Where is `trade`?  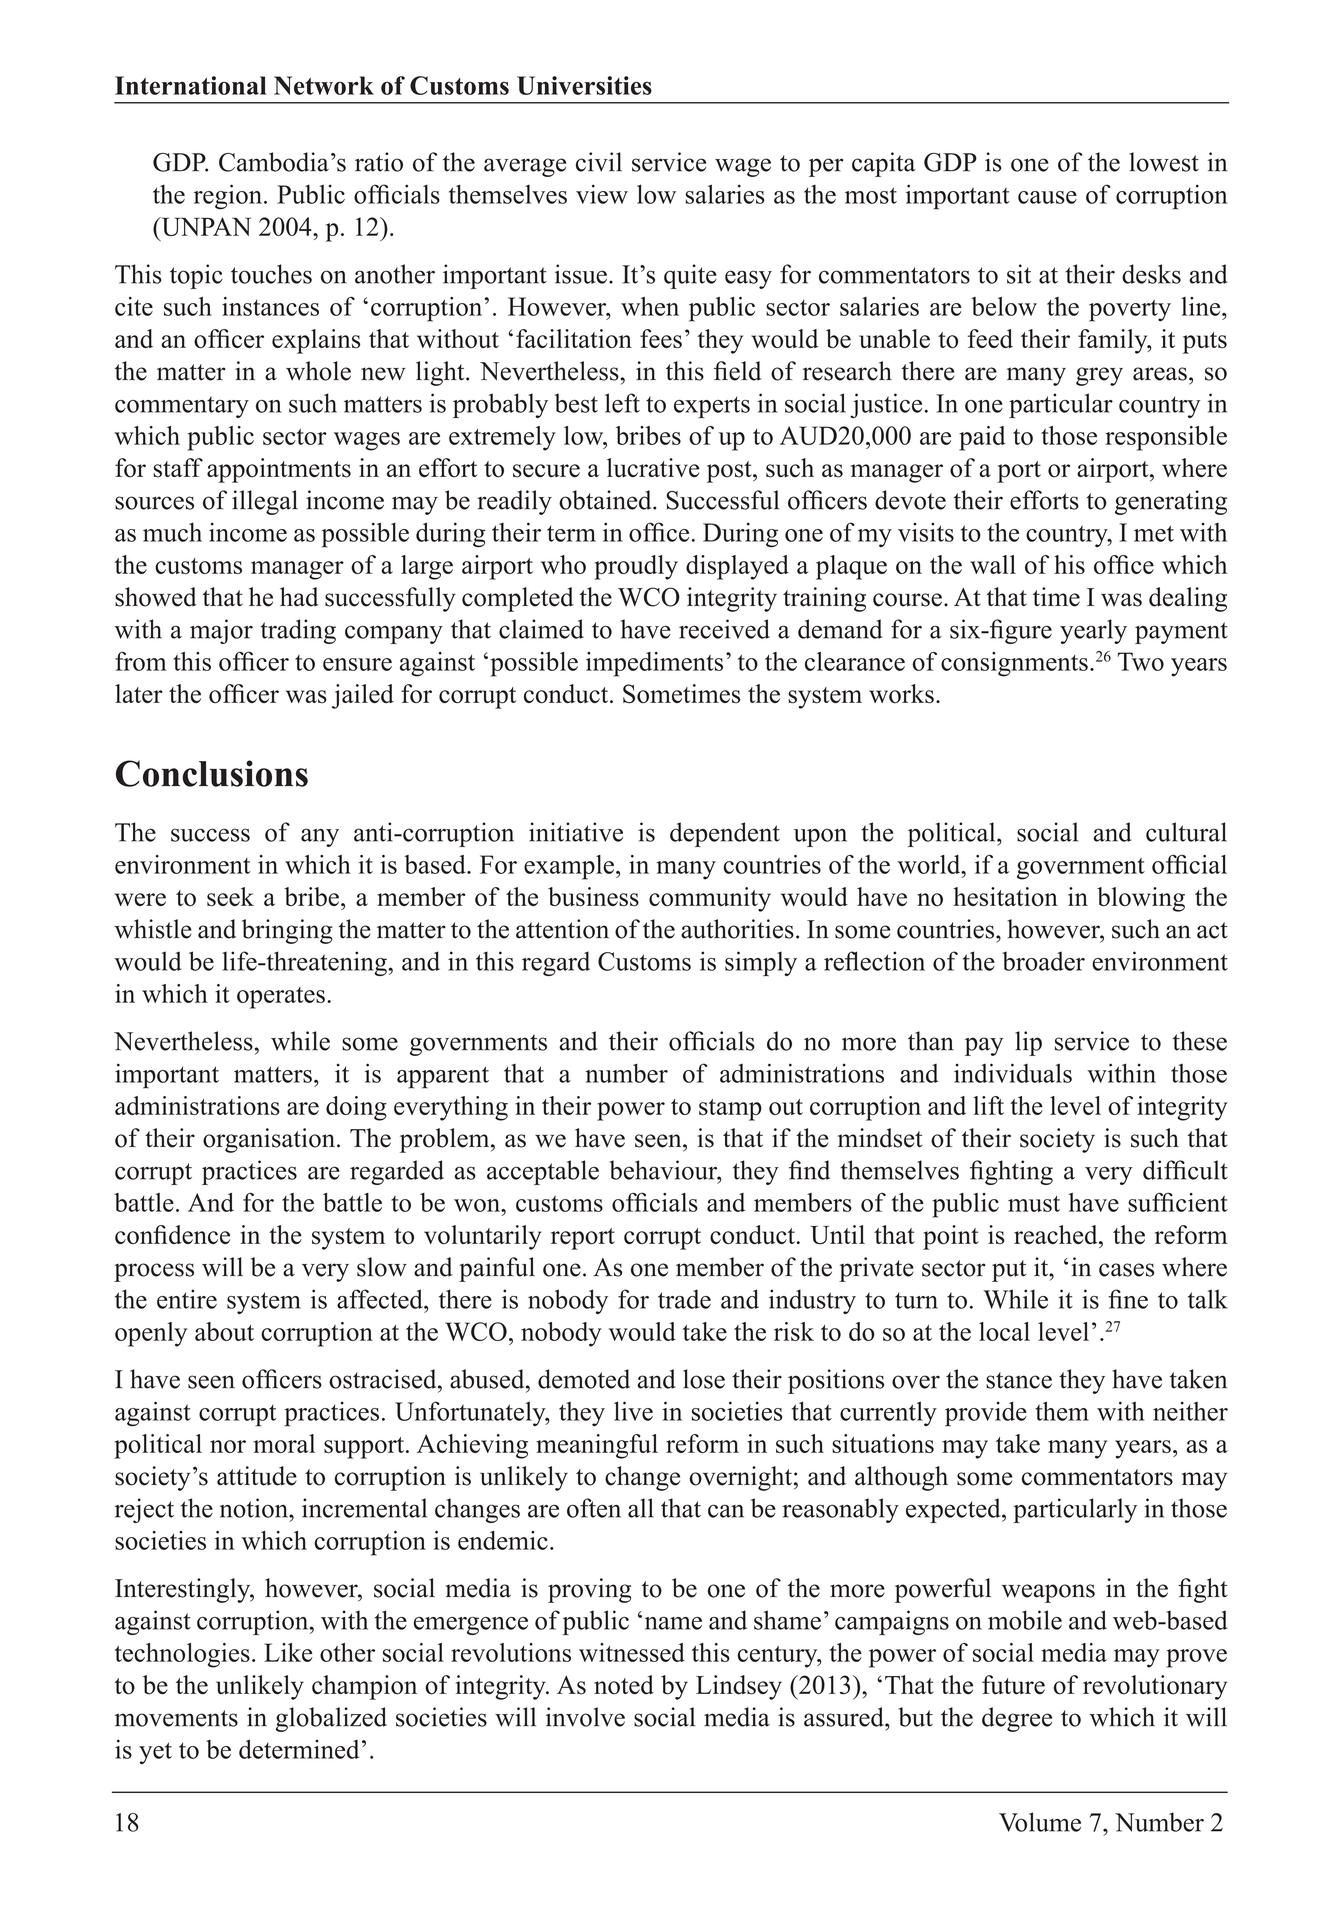
trade is located at coordinates (684, 1299).
